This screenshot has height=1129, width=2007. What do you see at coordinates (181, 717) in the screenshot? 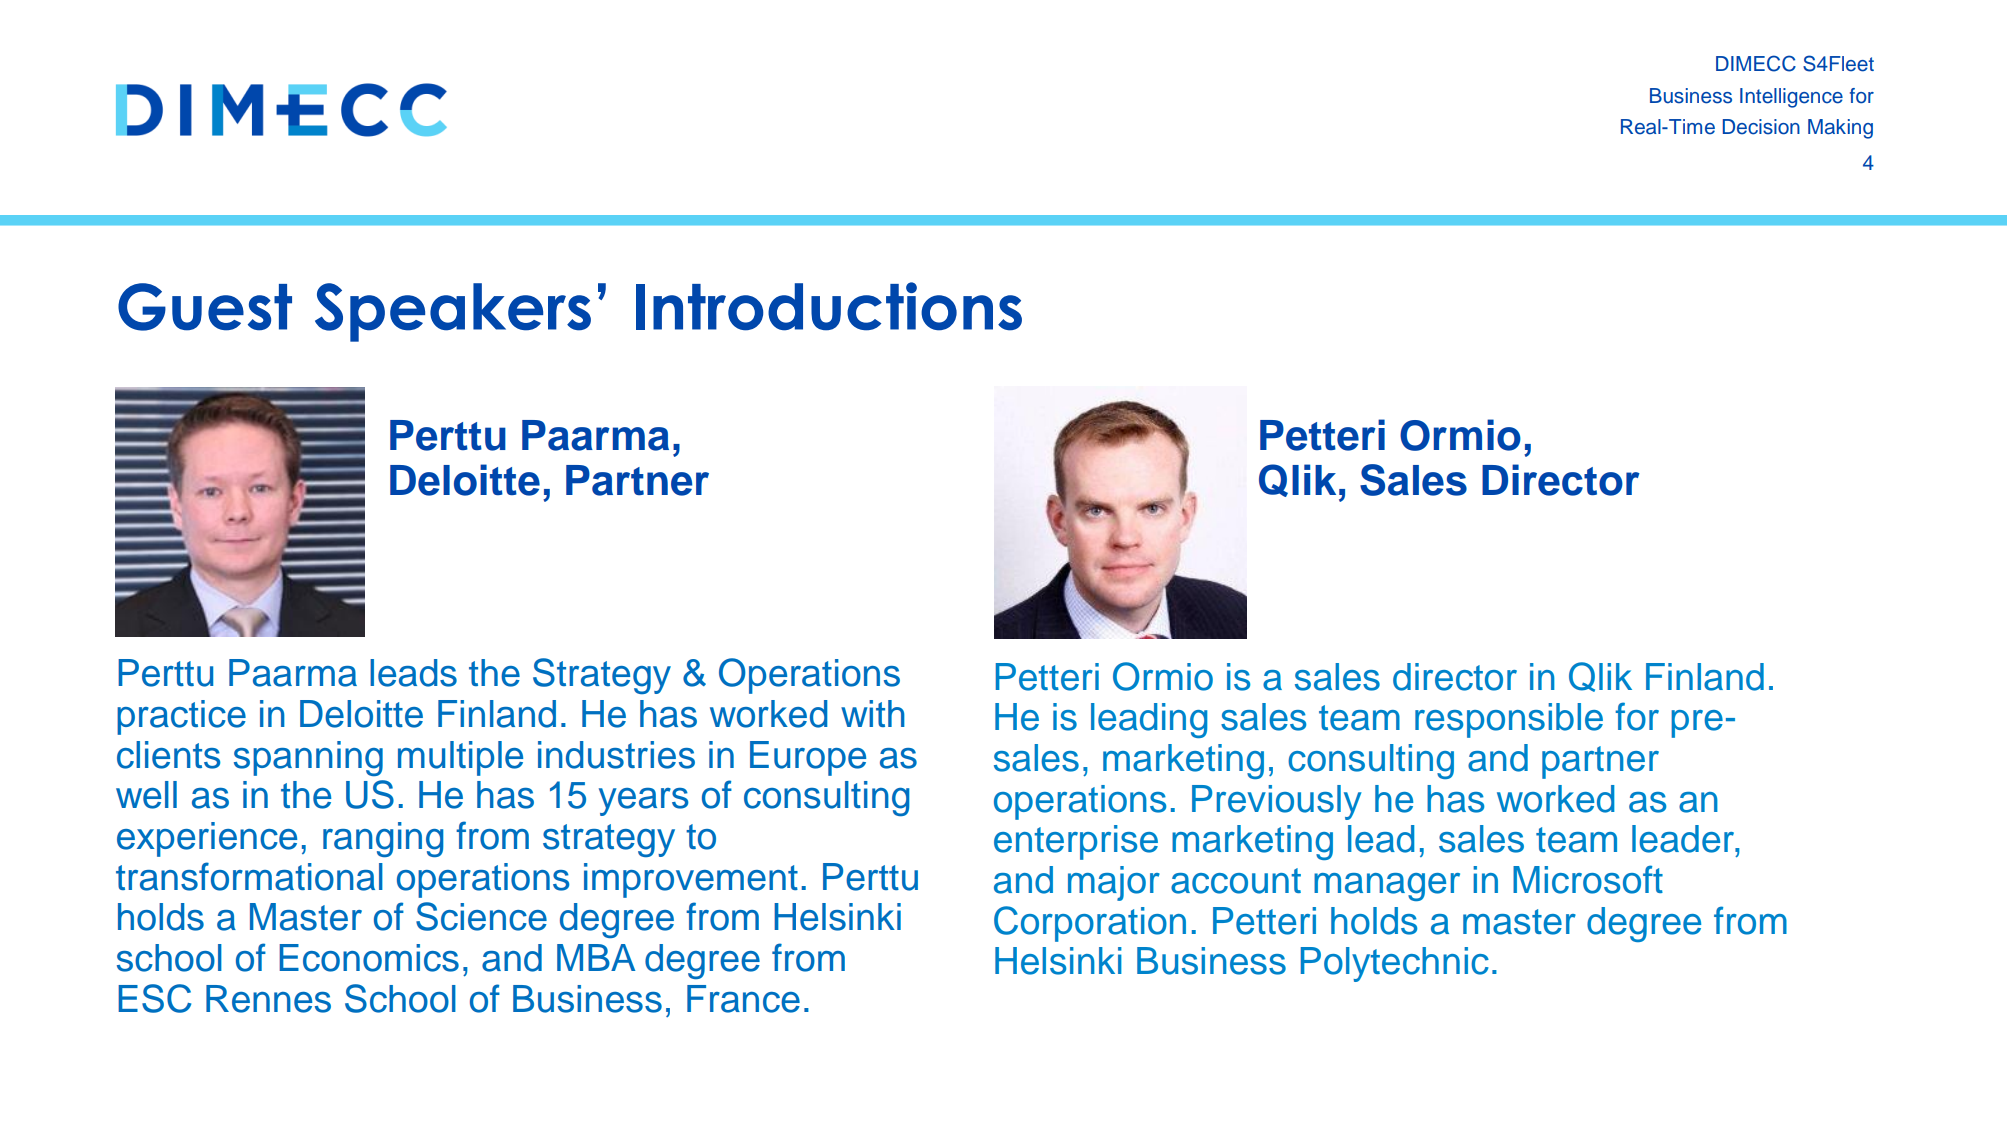
I see `practice` at bounding box center [181, 717].
